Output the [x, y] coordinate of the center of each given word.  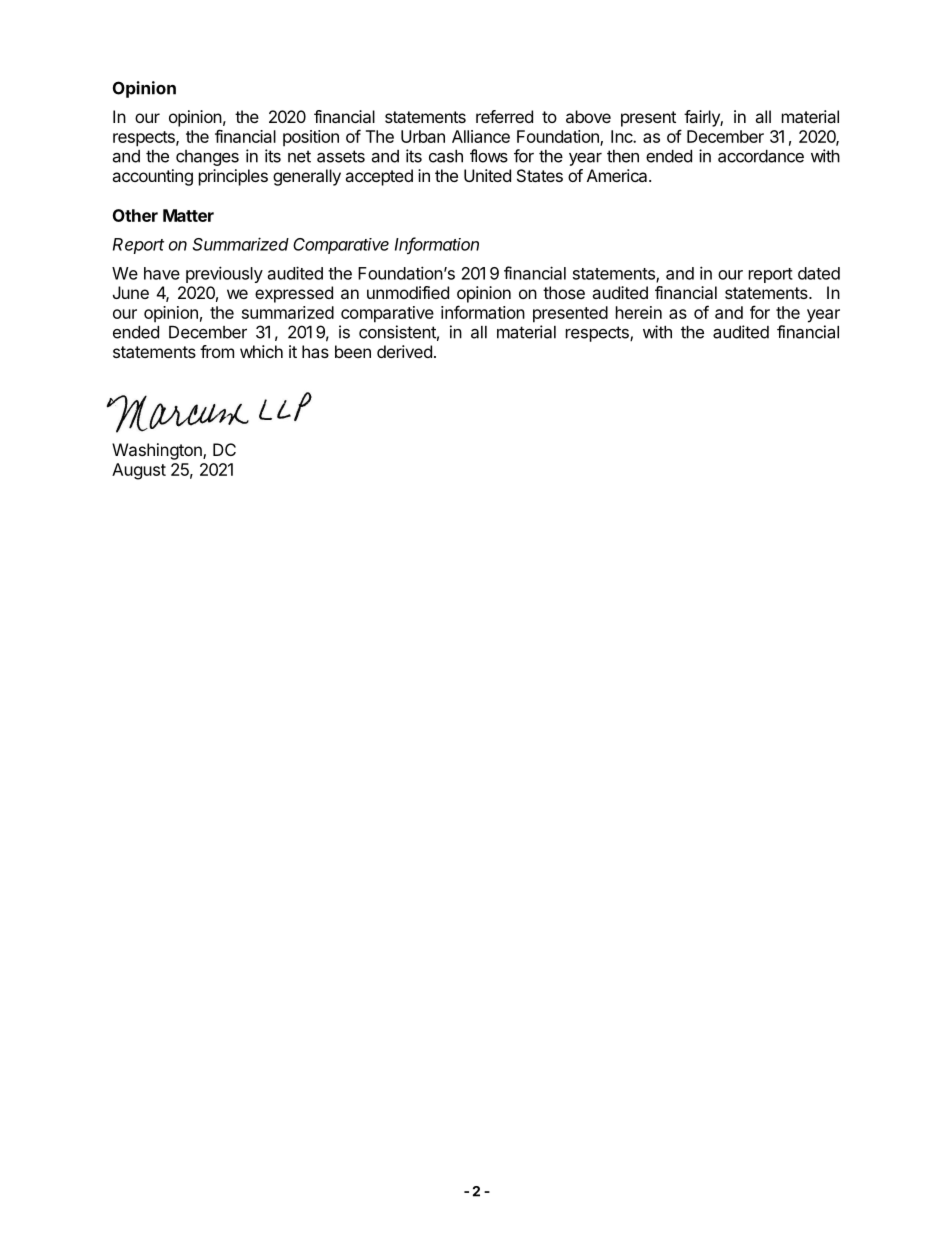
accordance [761, 156]
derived [404, 351]
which [261, 351]
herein [639, 312]
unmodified [408, 292]
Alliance [481, 136]
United [487, 175]
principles [233, 177]
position [311, 138]
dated [819, 273]
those [564, 292]
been [353, 351]
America [618, 175]
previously [224, 274]
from [217, 351]
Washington [158, 451]
